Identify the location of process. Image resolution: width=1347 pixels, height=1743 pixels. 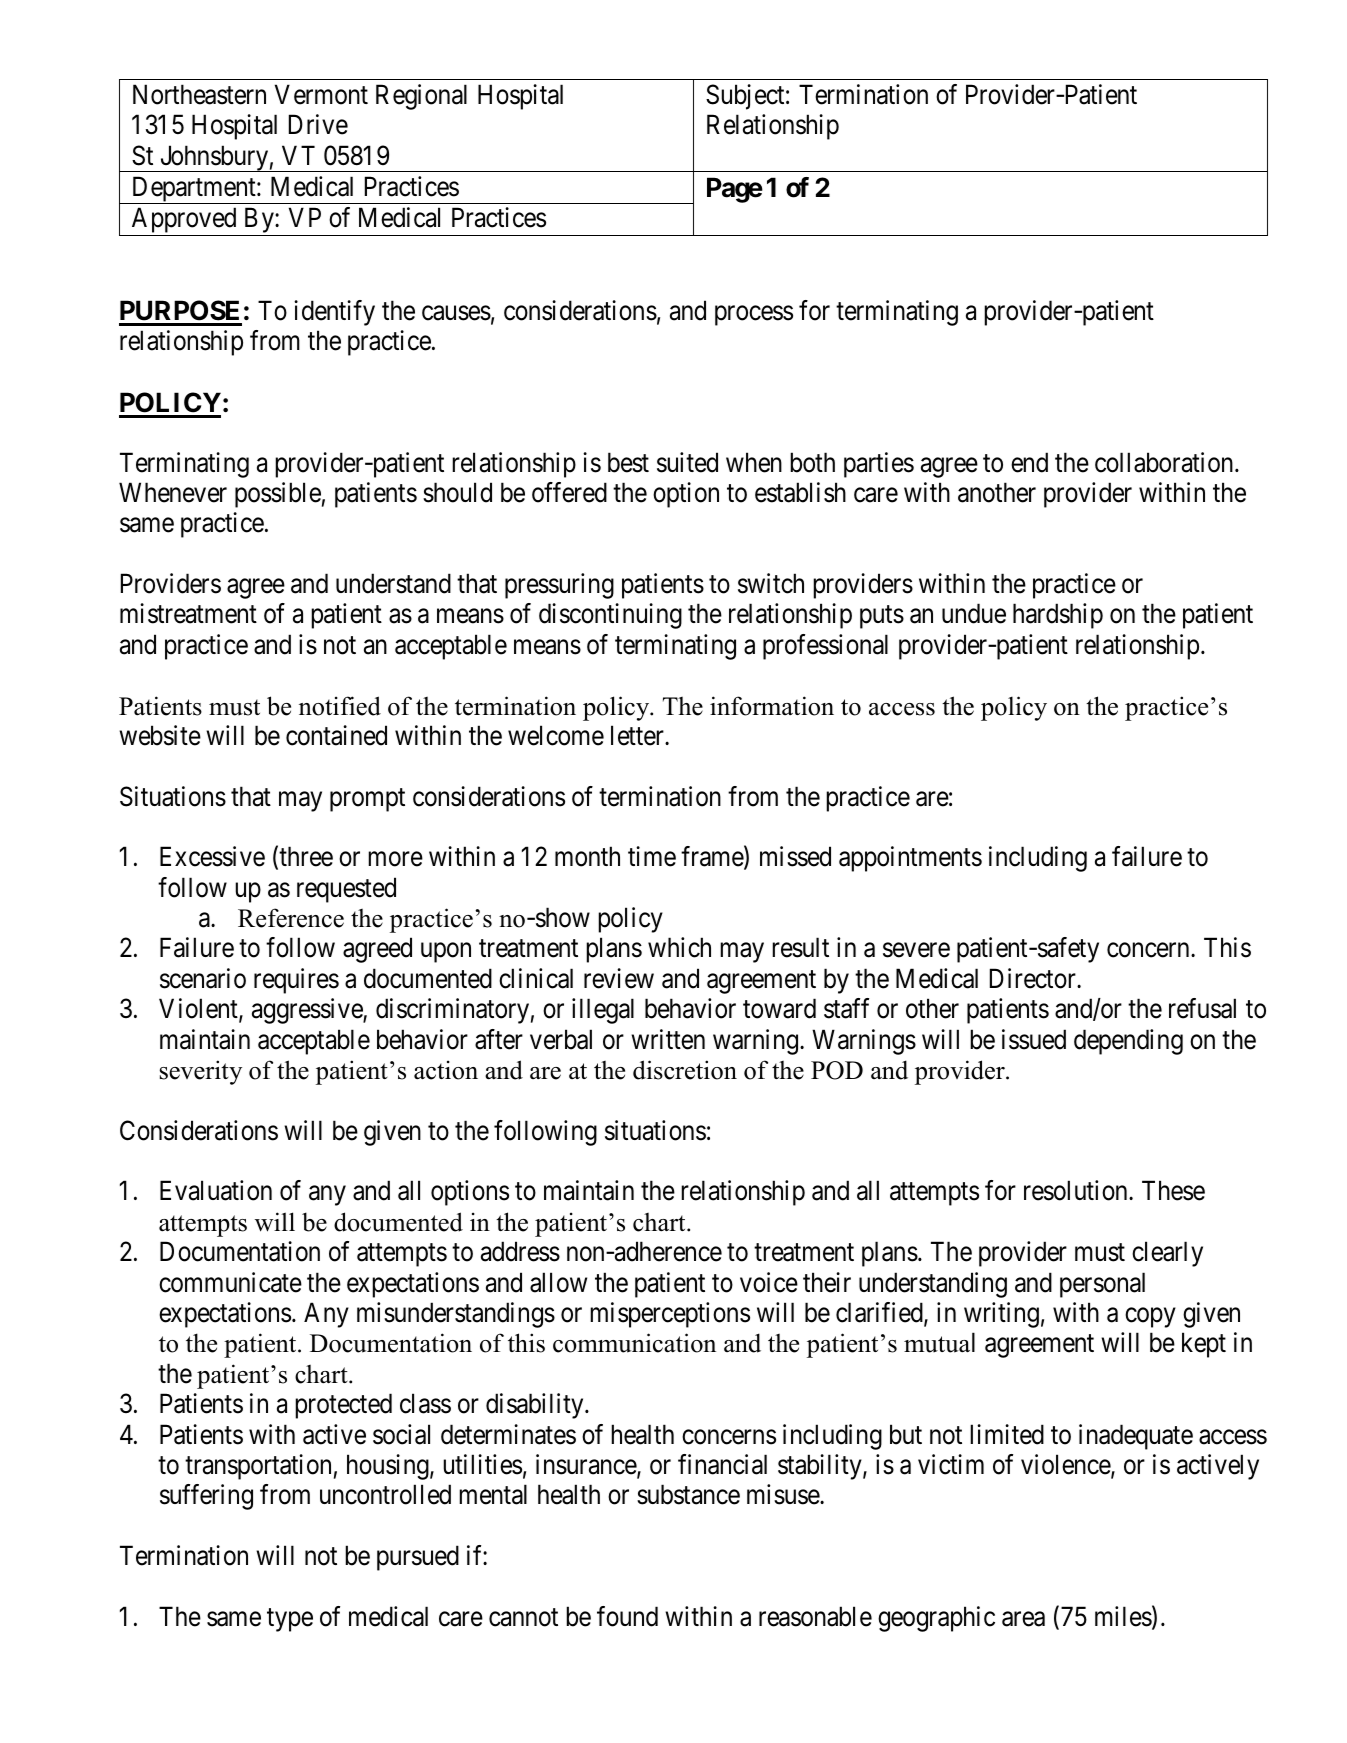
(754, 316).
